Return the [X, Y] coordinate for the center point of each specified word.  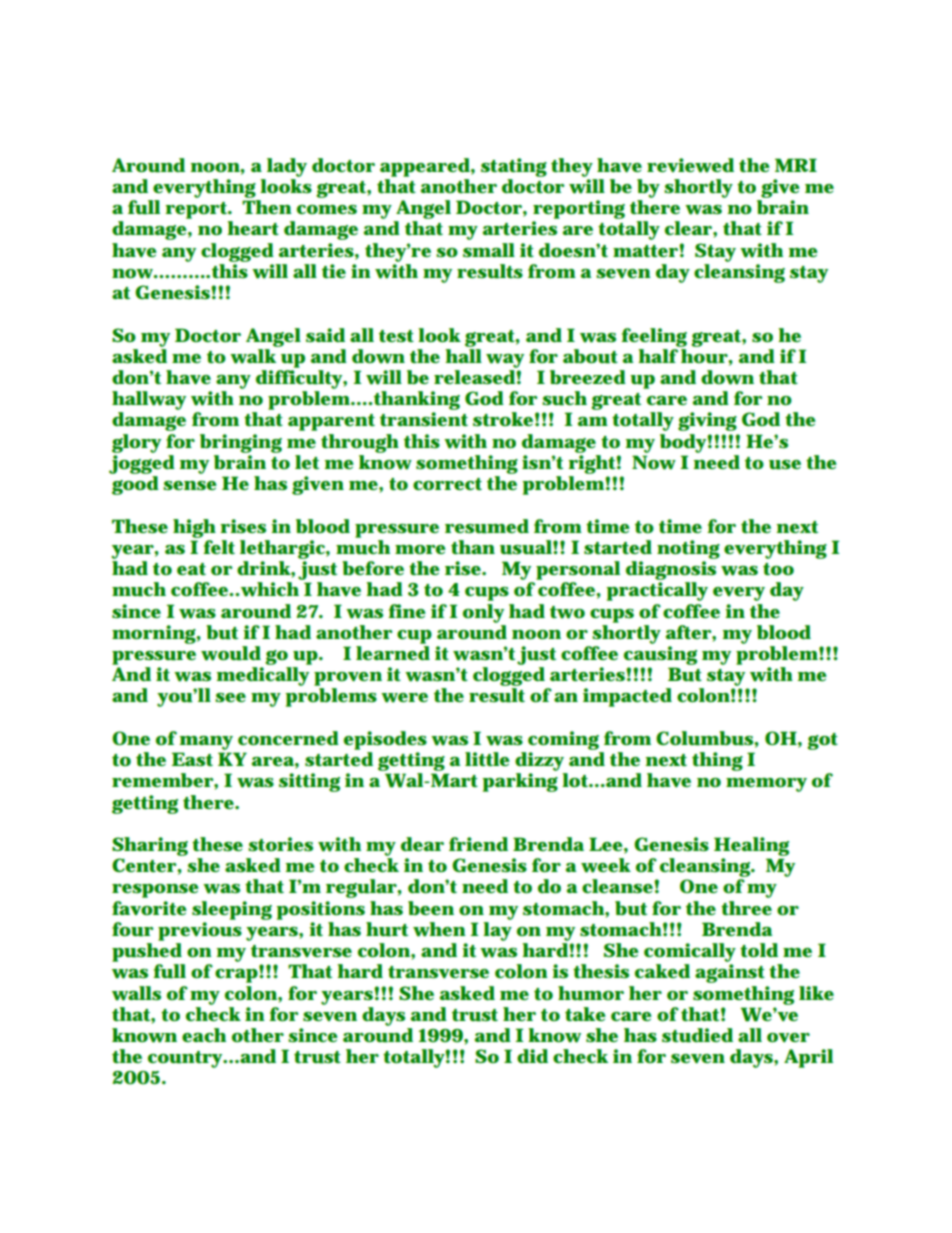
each [204, 1035]
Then [267, 207]
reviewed [690, 165]
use [785, 465]
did [532, 1056]
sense [190, 485]
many [206, 743]
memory [766, 785]
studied [697, 1035]
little [487, 759]
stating [514, 167]
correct [447, 484]
